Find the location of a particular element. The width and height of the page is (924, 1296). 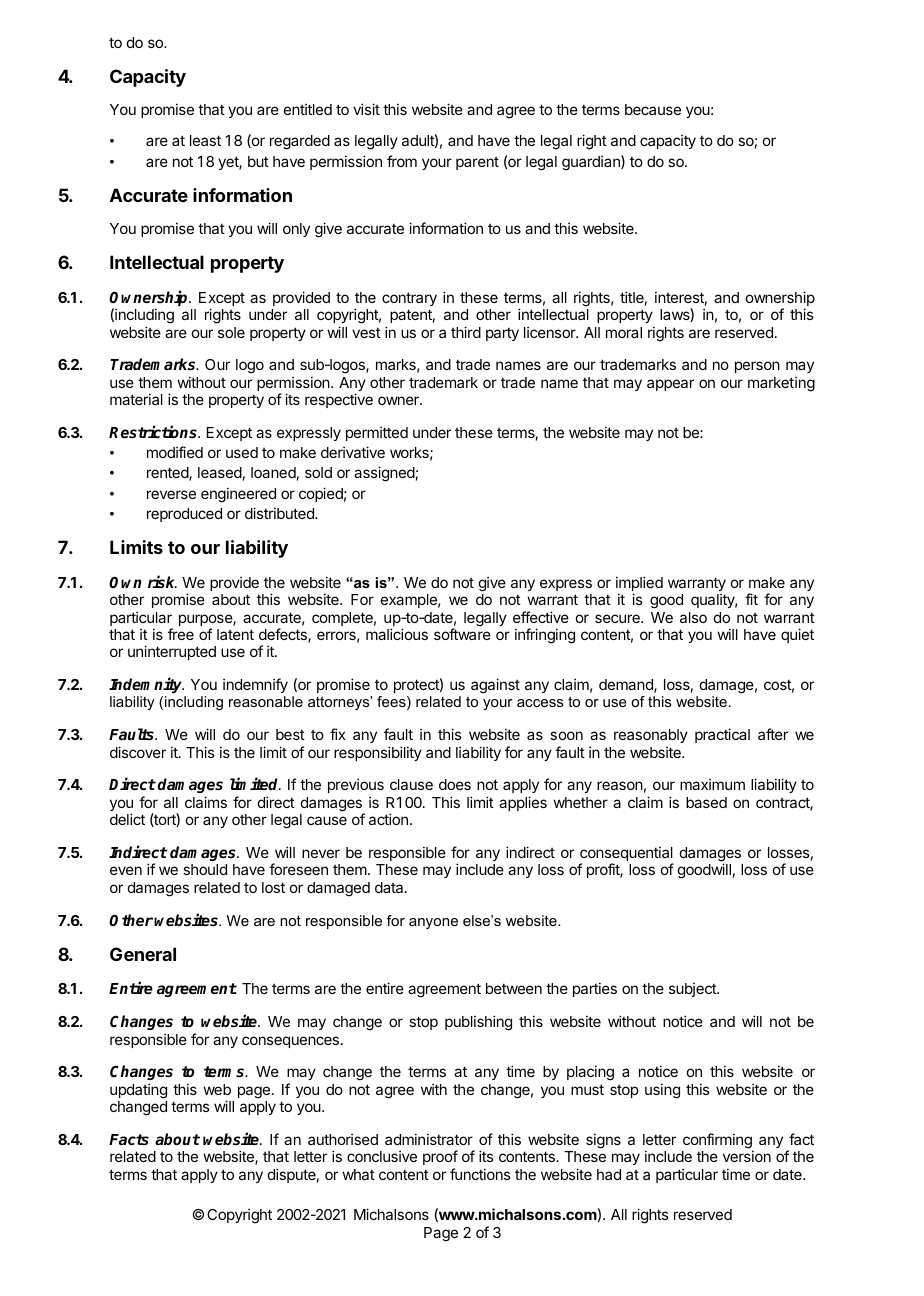

moral is located at coordinates (624, 332).
